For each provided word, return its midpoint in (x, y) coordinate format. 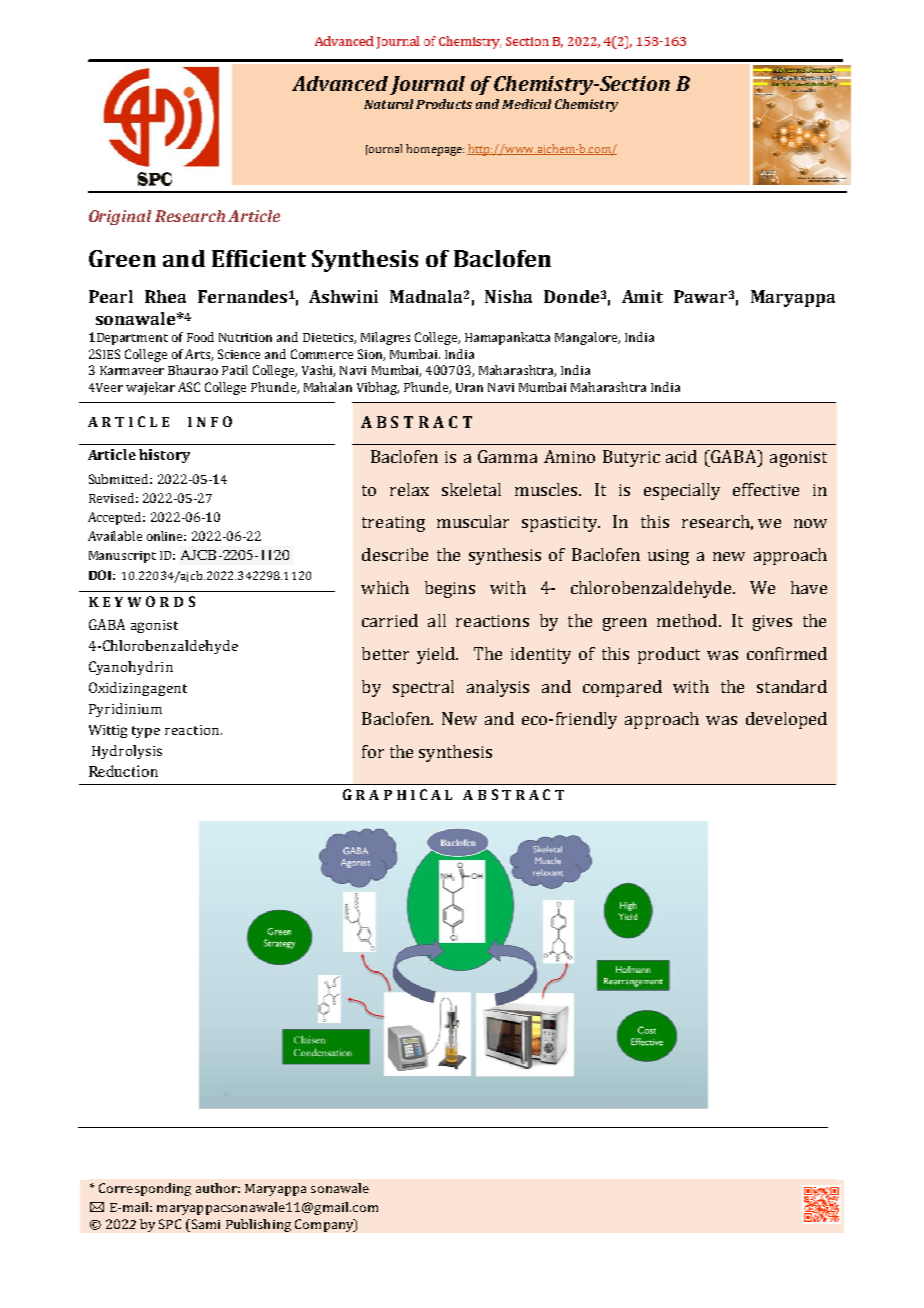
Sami (204, 1224)
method (688, 620)
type (146, 732)
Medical (526, 104)
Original (120, 217)
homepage (435, 150)
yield (437, 655)
